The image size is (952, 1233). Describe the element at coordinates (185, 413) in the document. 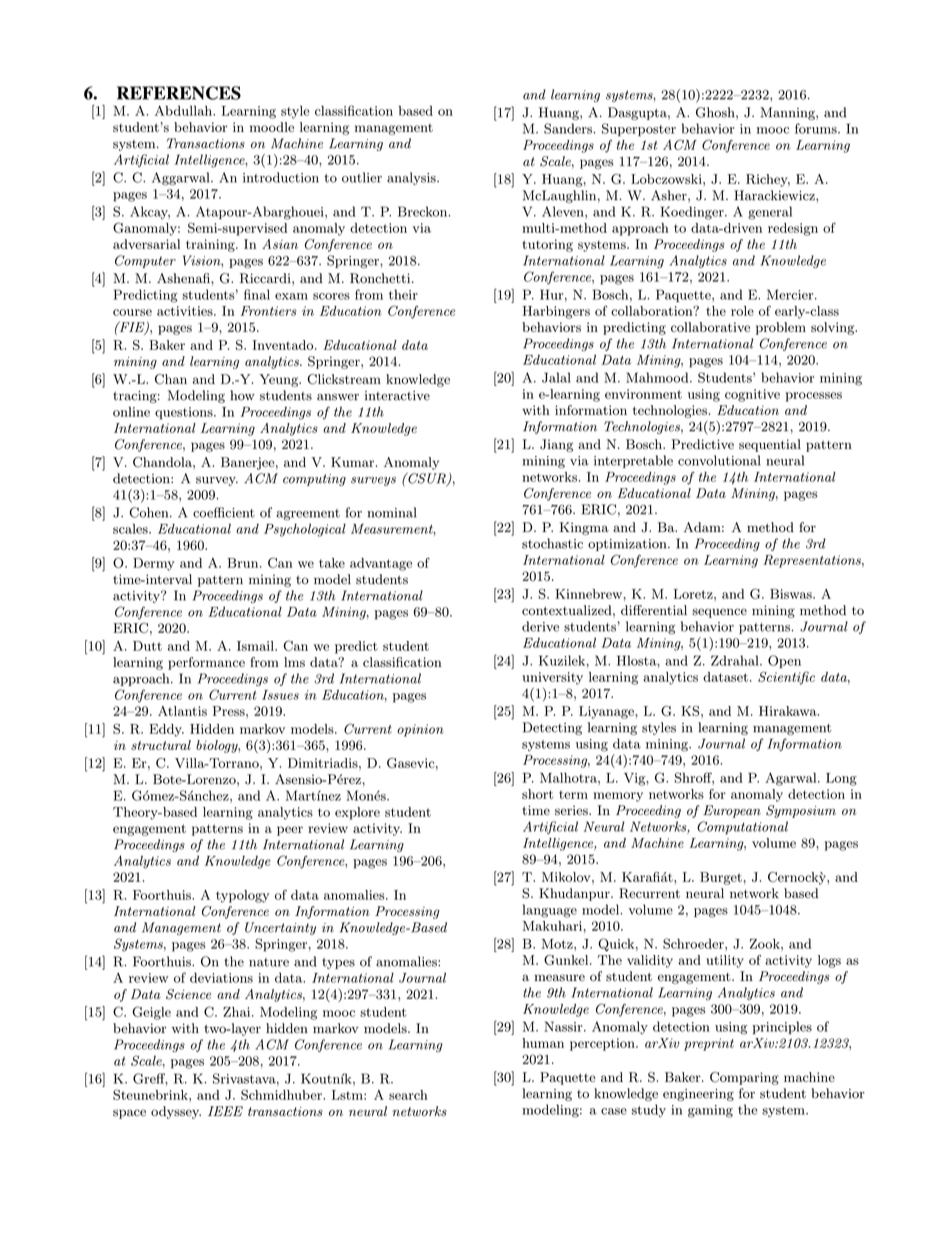

I see `questions` at that location.
